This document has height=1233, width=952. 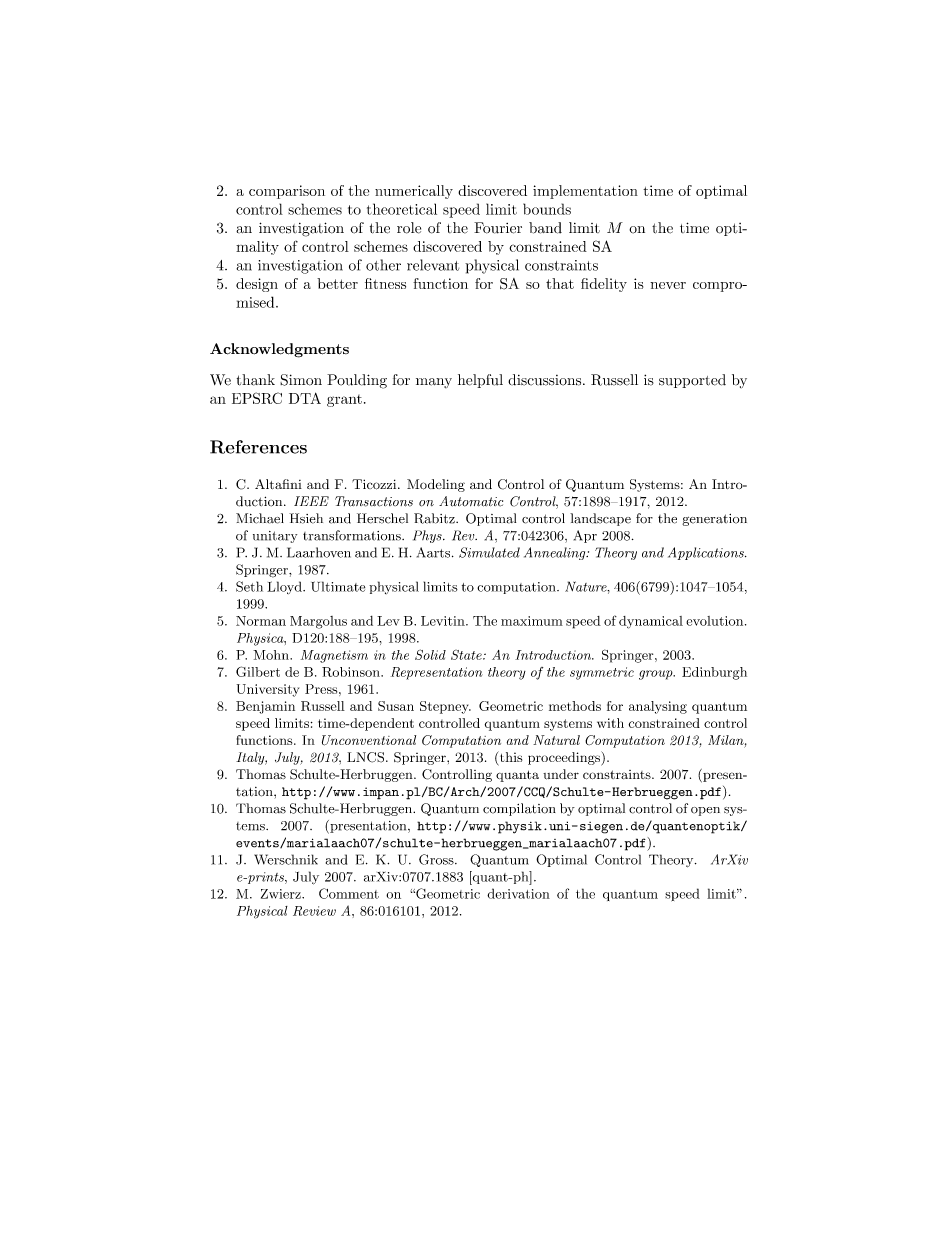 I want to click on Review, so click(x=314, y=911).
